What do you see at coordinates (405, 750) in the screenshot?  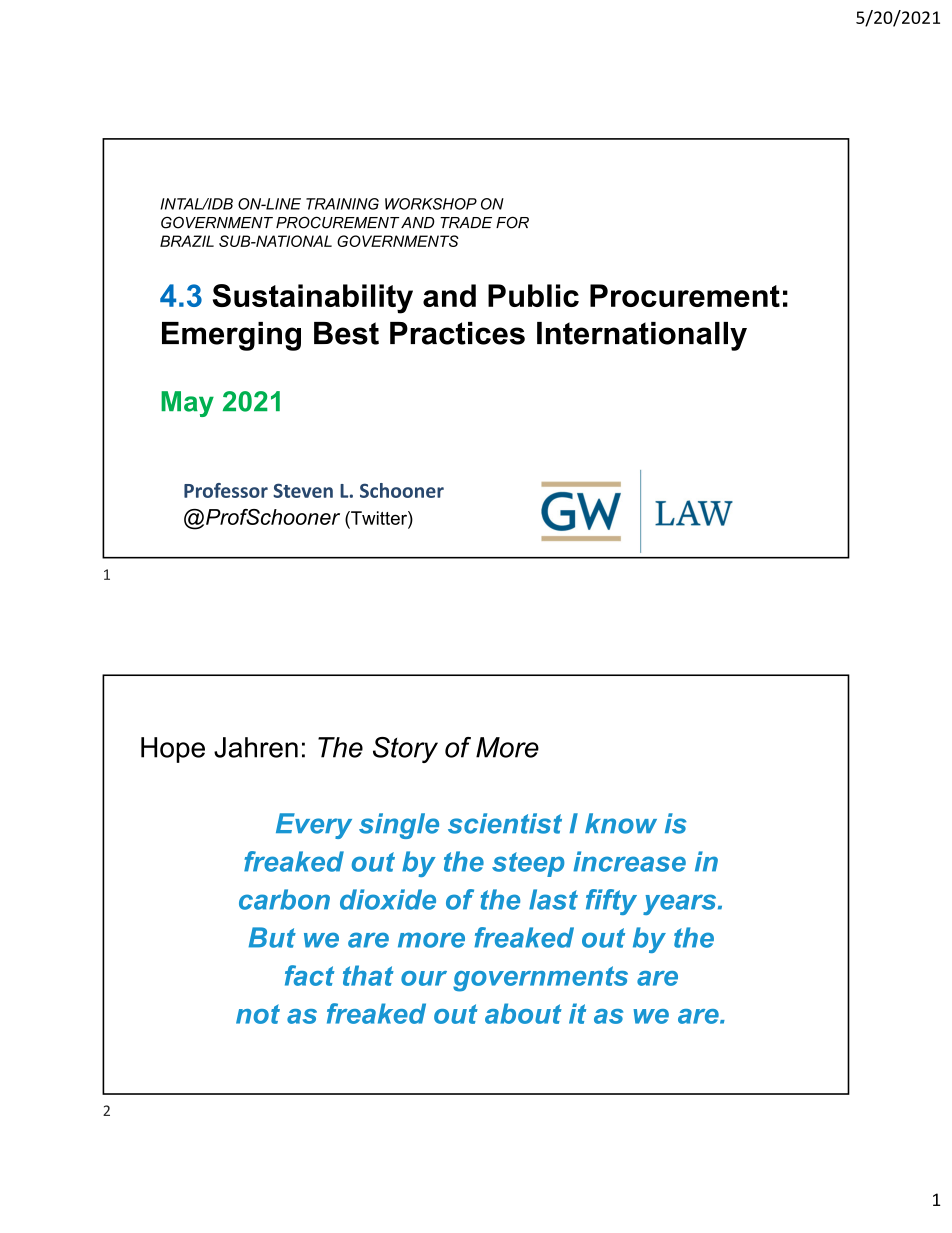 I see `Story` at bounding box center [405, 750].
